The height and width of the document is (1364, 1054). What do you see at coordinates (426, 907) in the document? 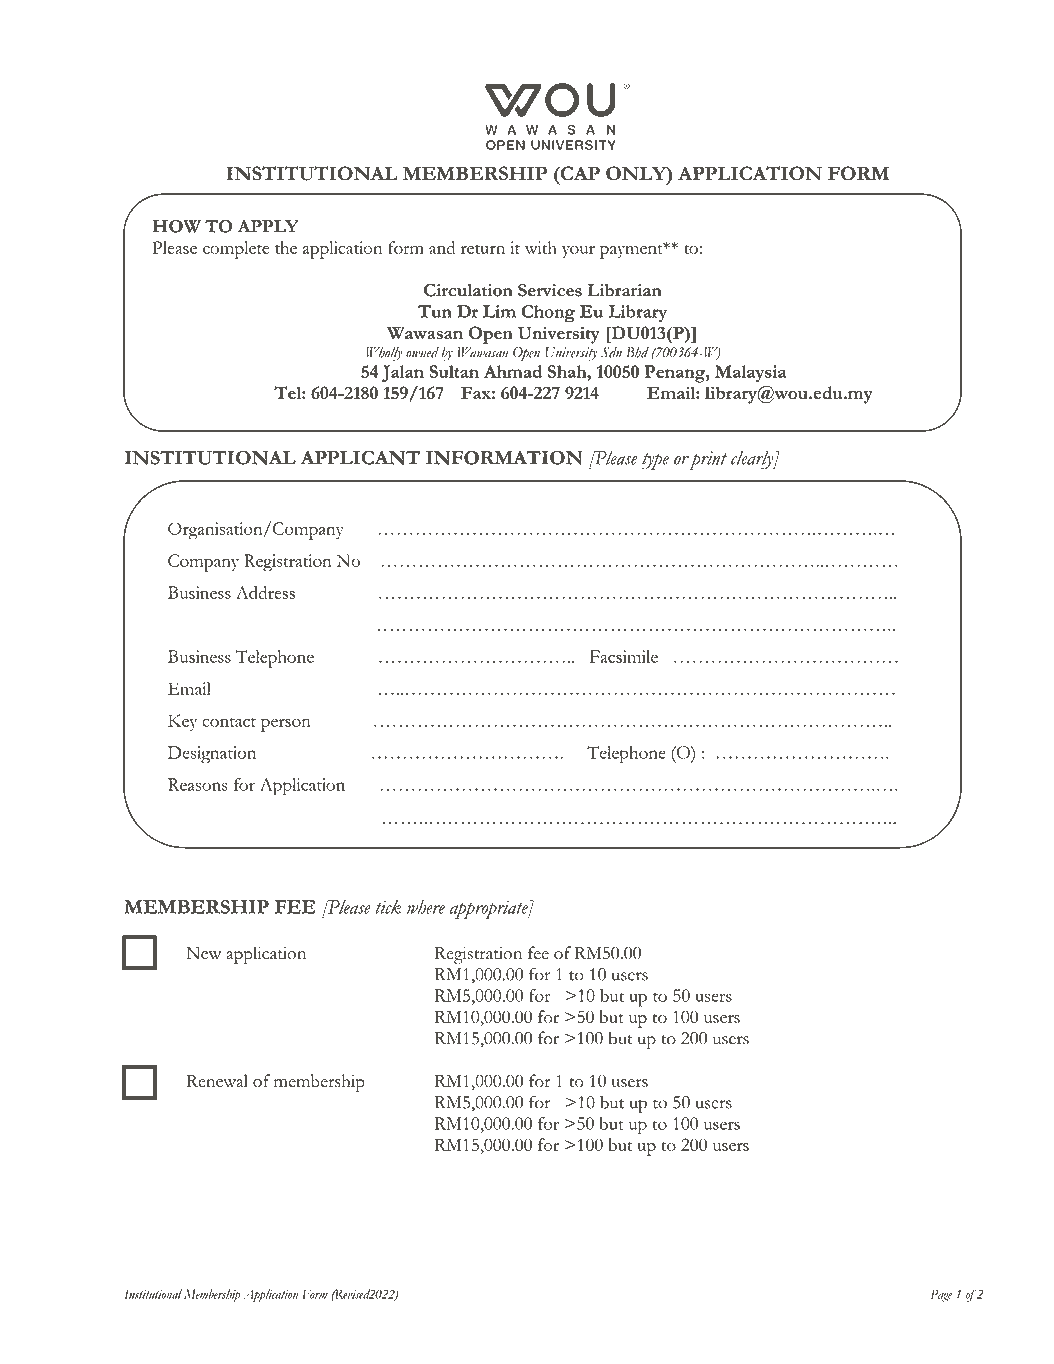
I see `where` at bounding box center [426, 907].
